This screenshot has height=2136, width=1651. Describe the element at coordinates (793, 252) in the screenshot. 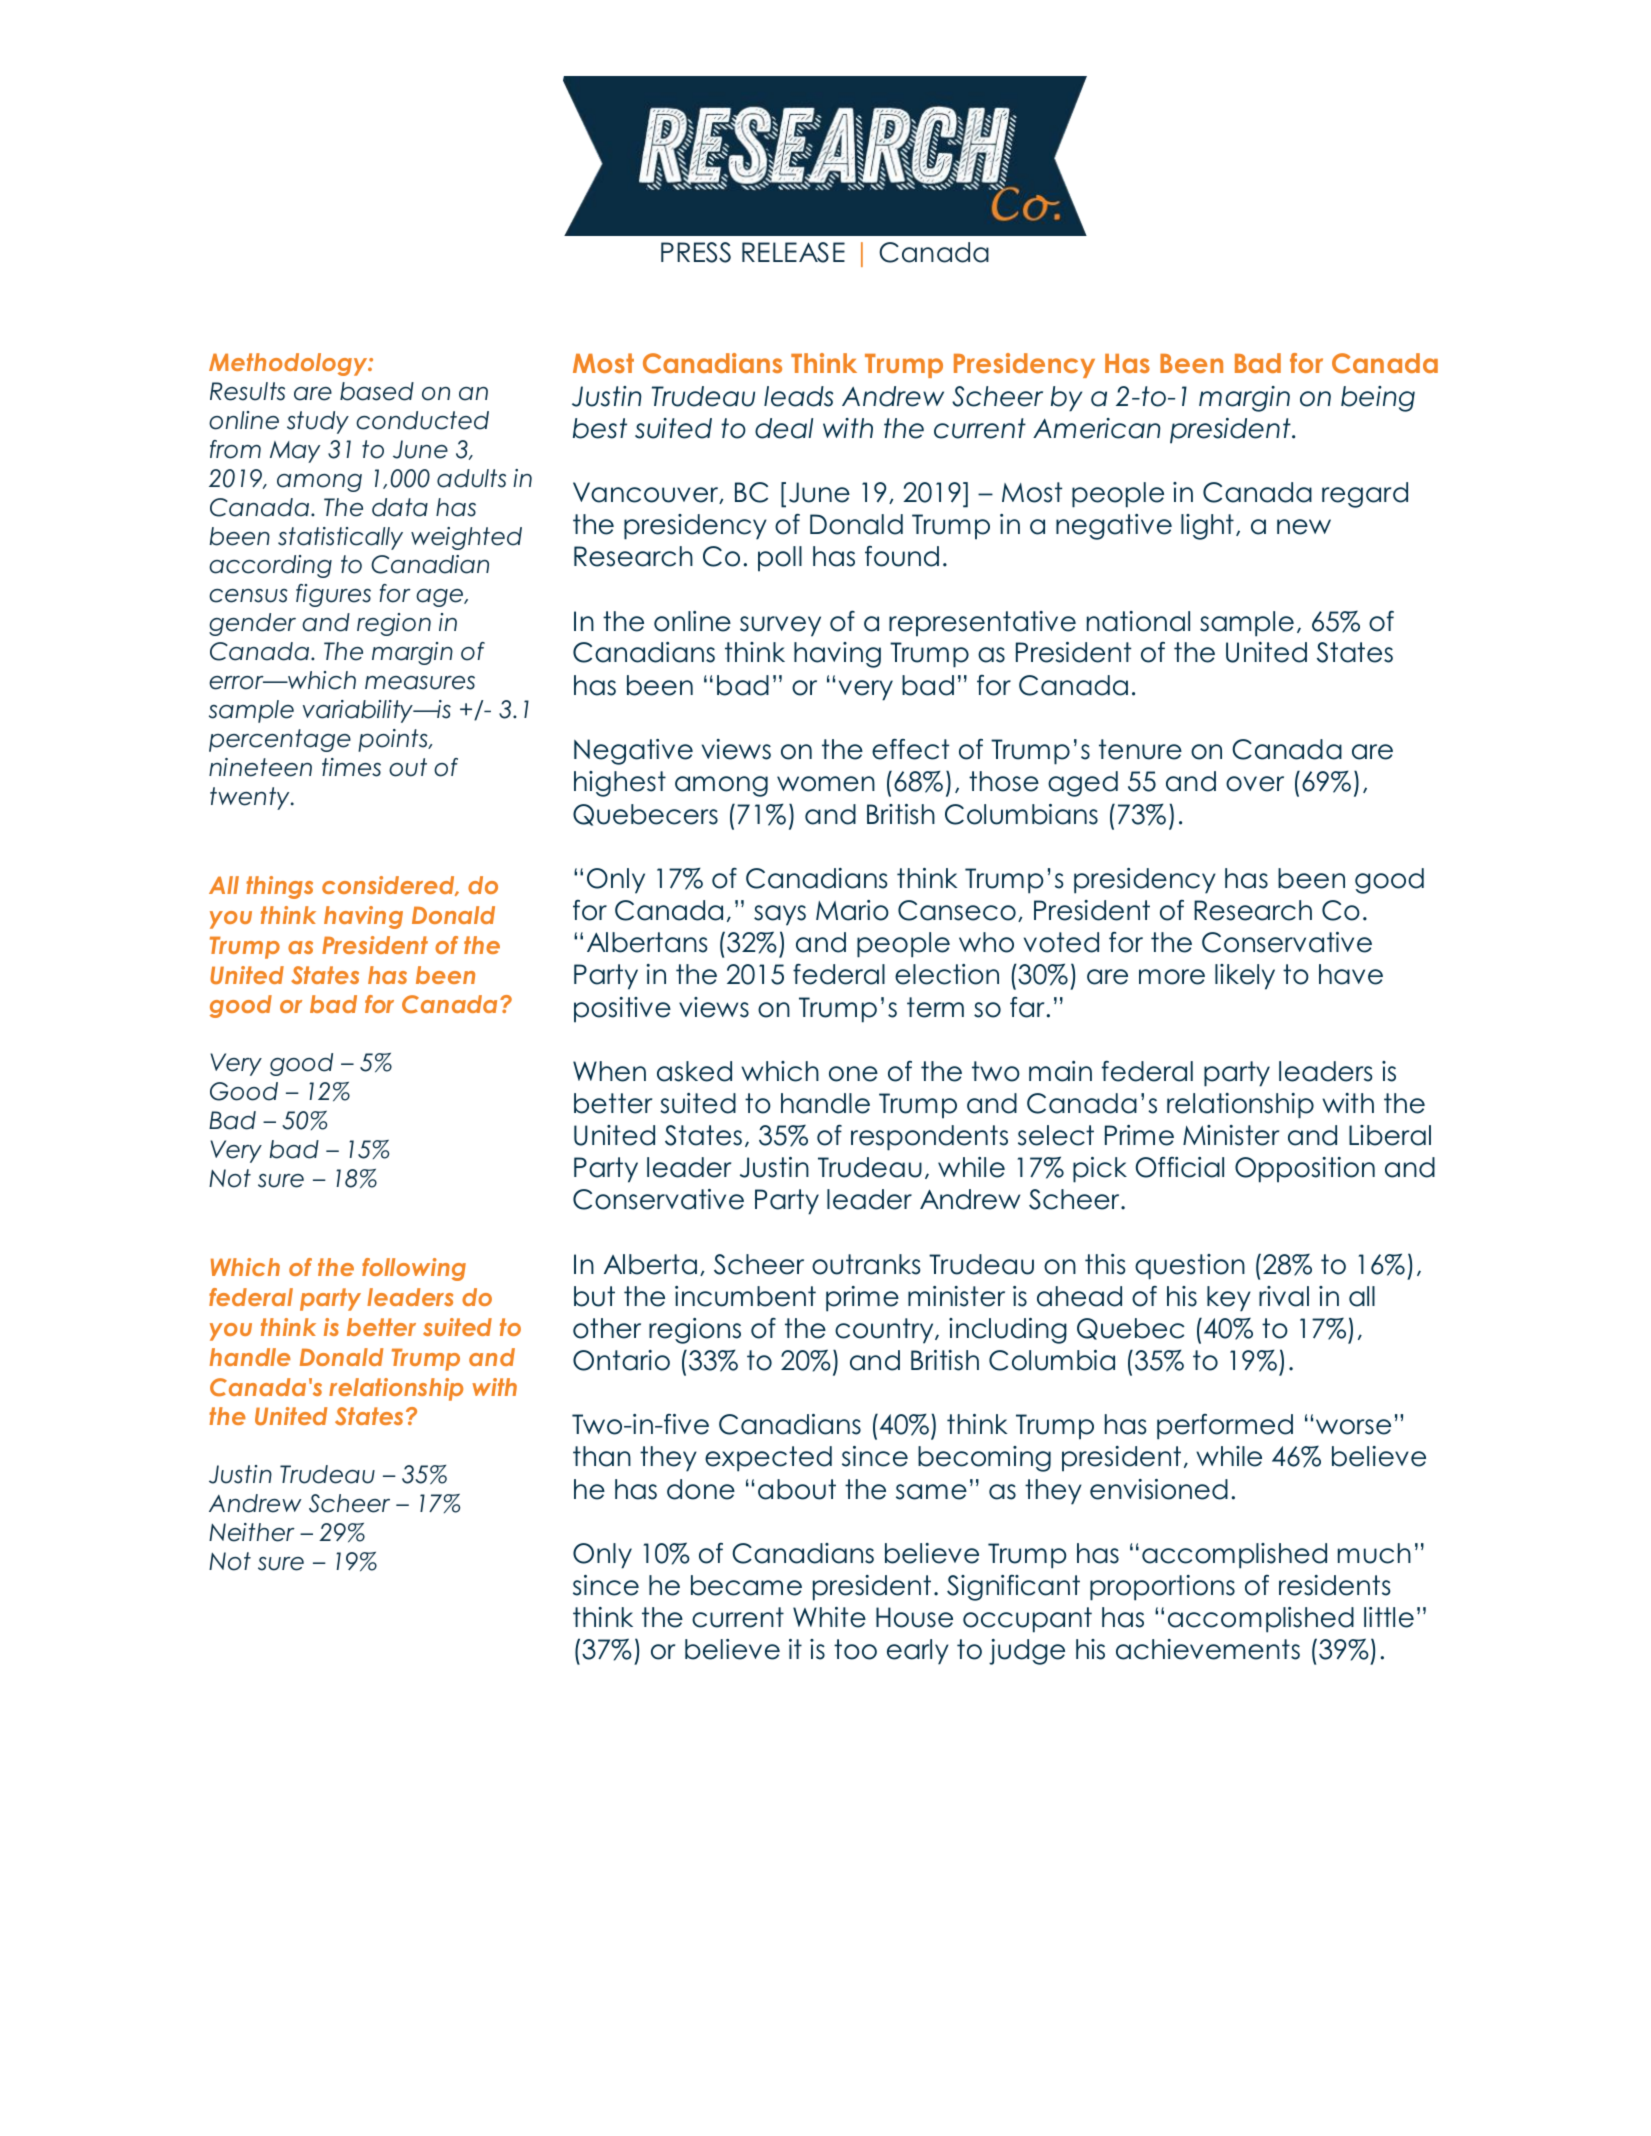

I see `RELEASE` at that location.
